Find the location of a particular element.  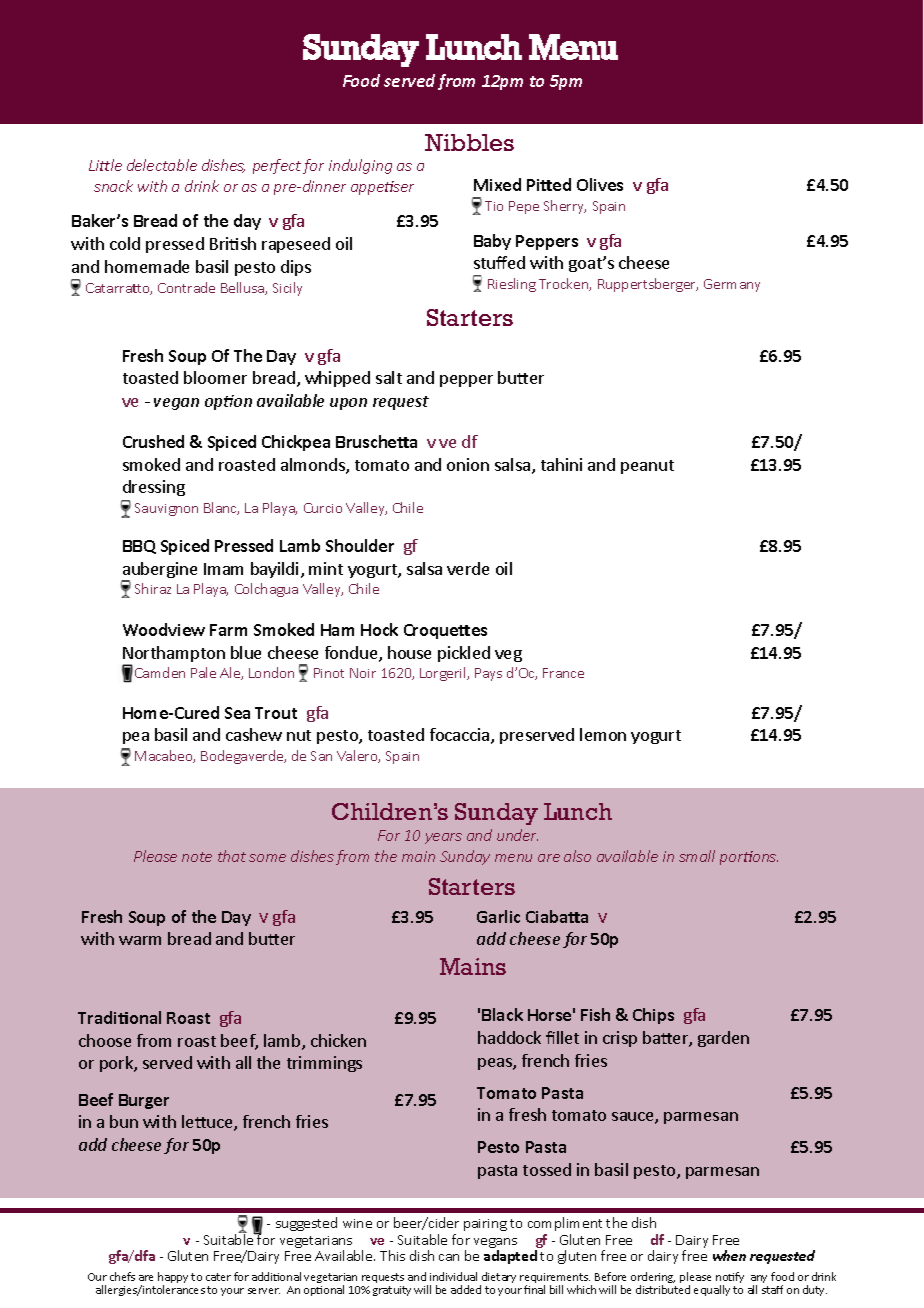

France is located at coordinates (563, 673).
